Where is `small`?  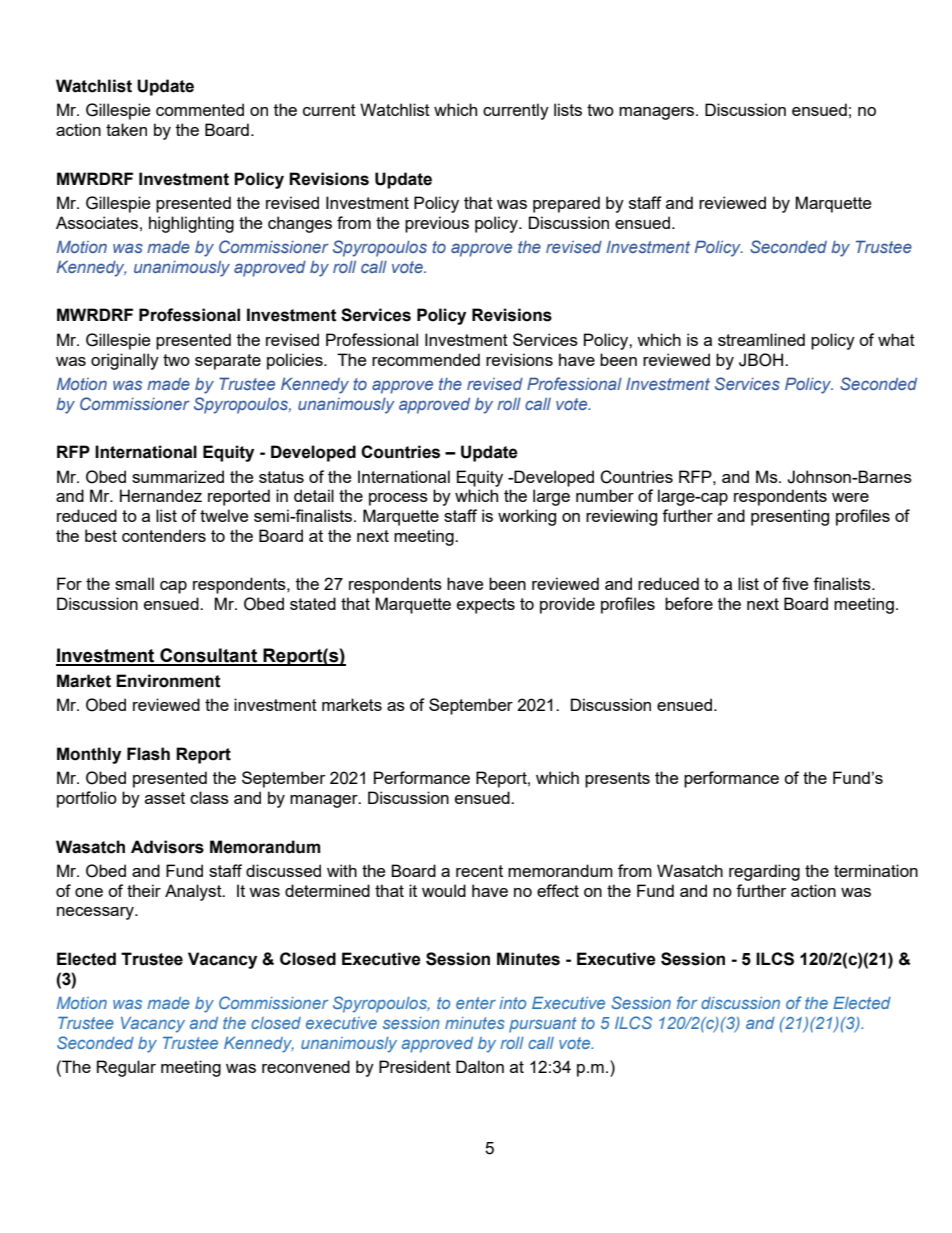
small is located at coordinates (134, 583).
